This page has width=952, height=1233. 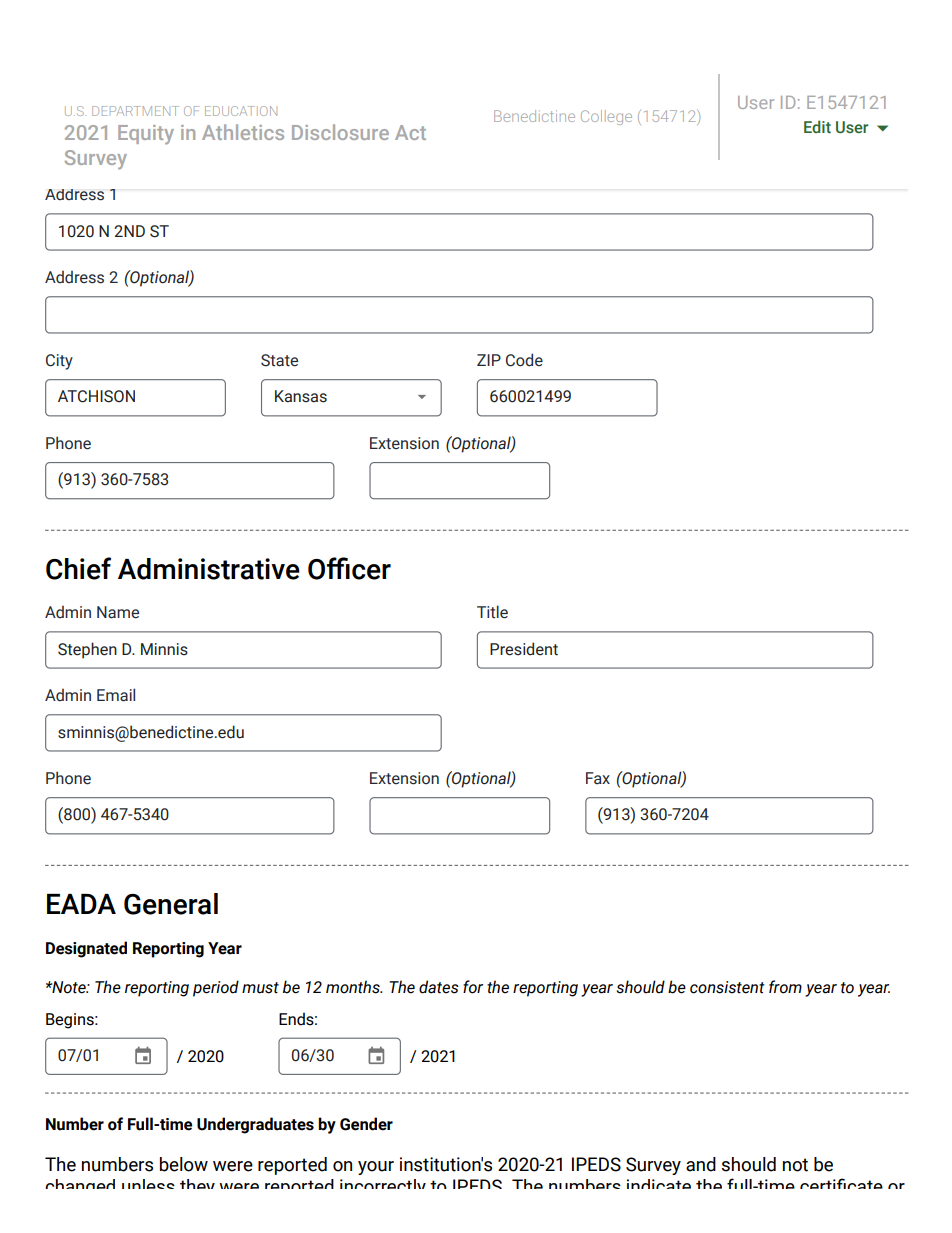 What do you see at coordinates (376, 1168) in the page?
I see `your` at bounding box center [376, 1168].
